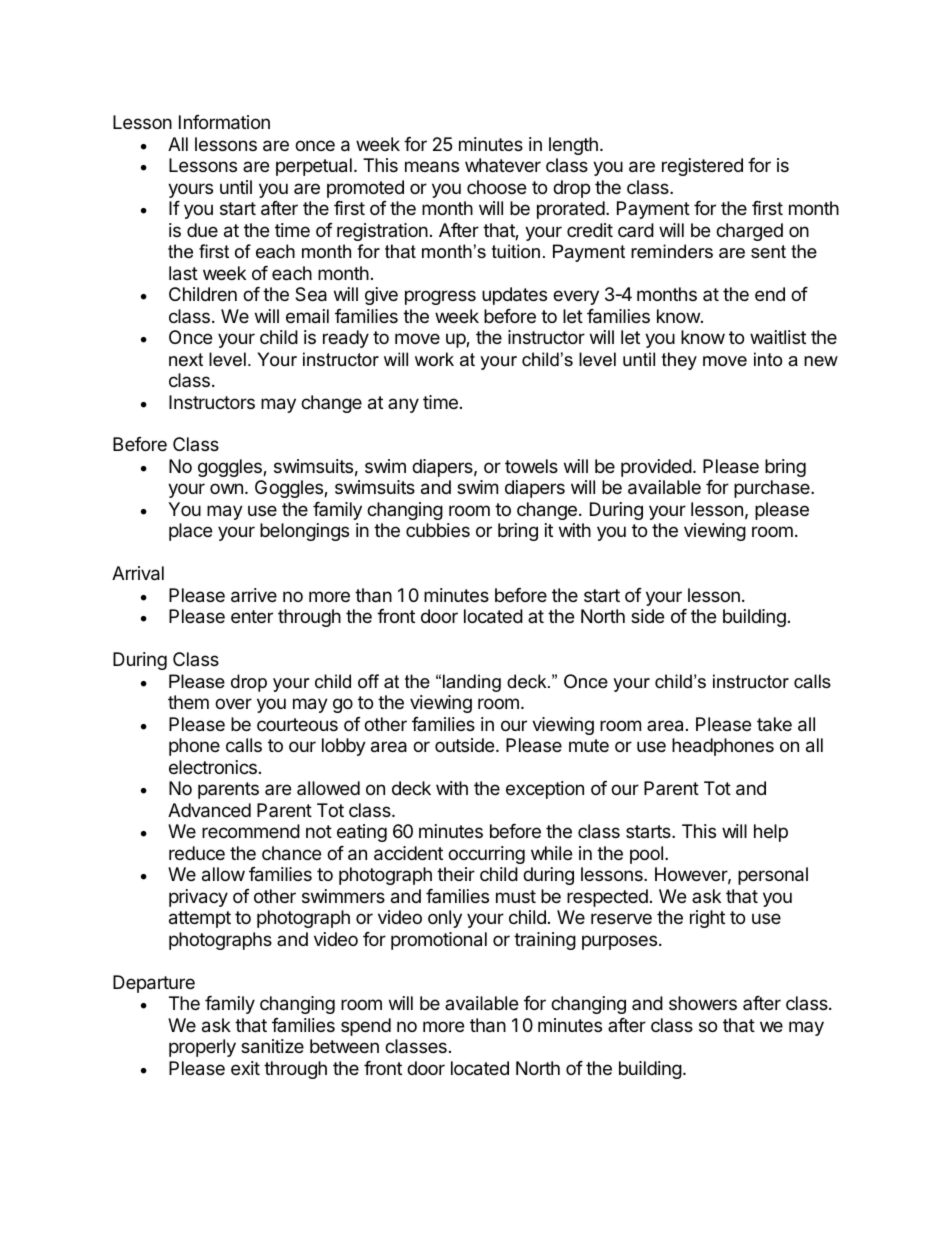  I want to click on Information, so click(224, 122).
